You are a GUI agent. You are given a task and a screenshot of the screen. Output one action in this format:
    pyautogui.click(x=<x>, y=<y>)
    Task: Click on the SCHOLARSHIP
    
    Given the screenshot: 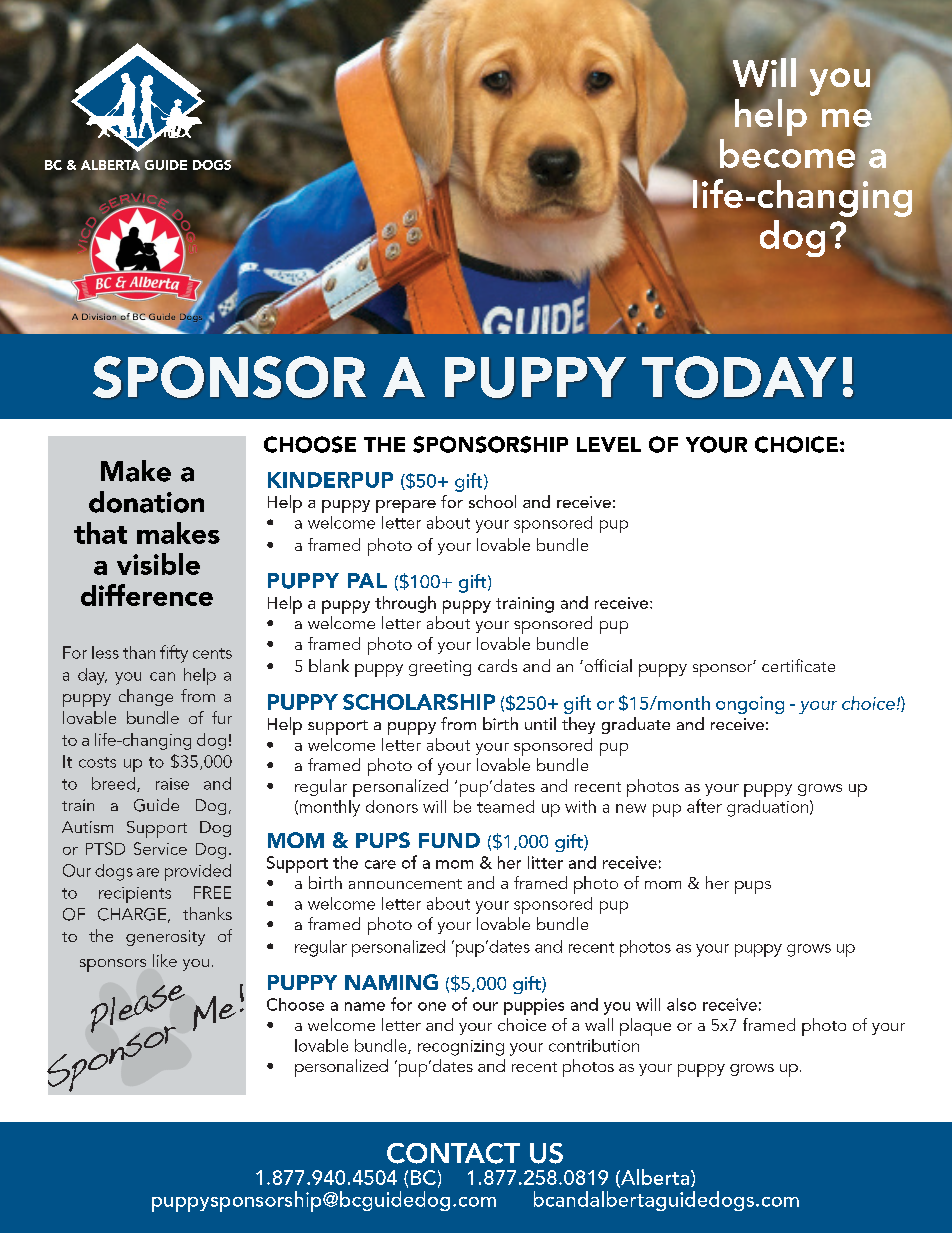 What is the action you would take?
    pyautogui.click(x=419, y=702)
